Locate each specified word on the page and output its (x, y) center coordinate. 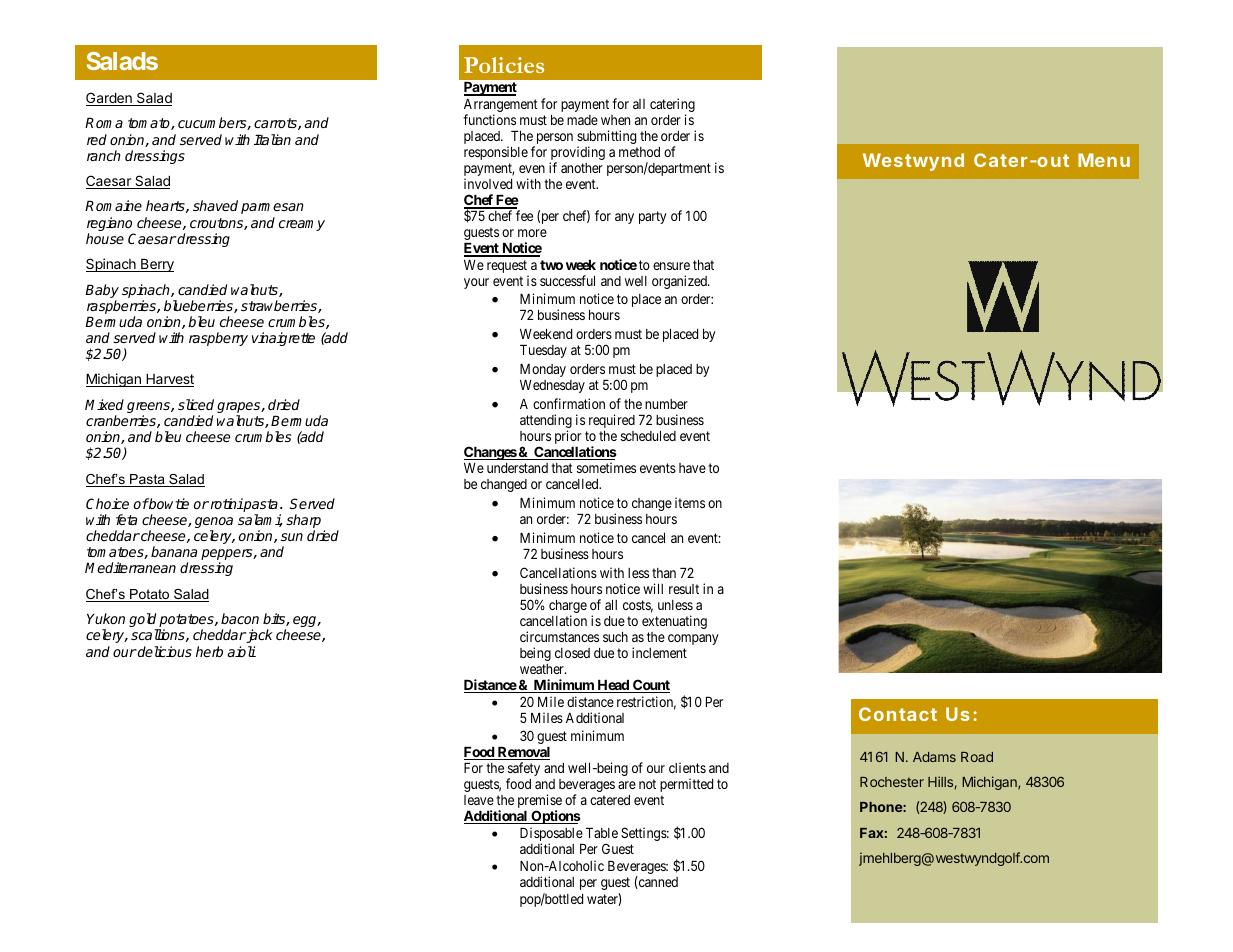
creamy (302, 225)
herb (209, 651)
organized (680, 282)
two (551, 265)
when (615, 120)
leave (479, 800)
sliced (196, 404)
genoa (214, 524)
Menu (1104, 160)
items (690, 502)
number (666, 404)
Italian (272, 139)
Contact (898, 714)
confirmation (569, 403)
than (664, 573)
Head (613, 686)
